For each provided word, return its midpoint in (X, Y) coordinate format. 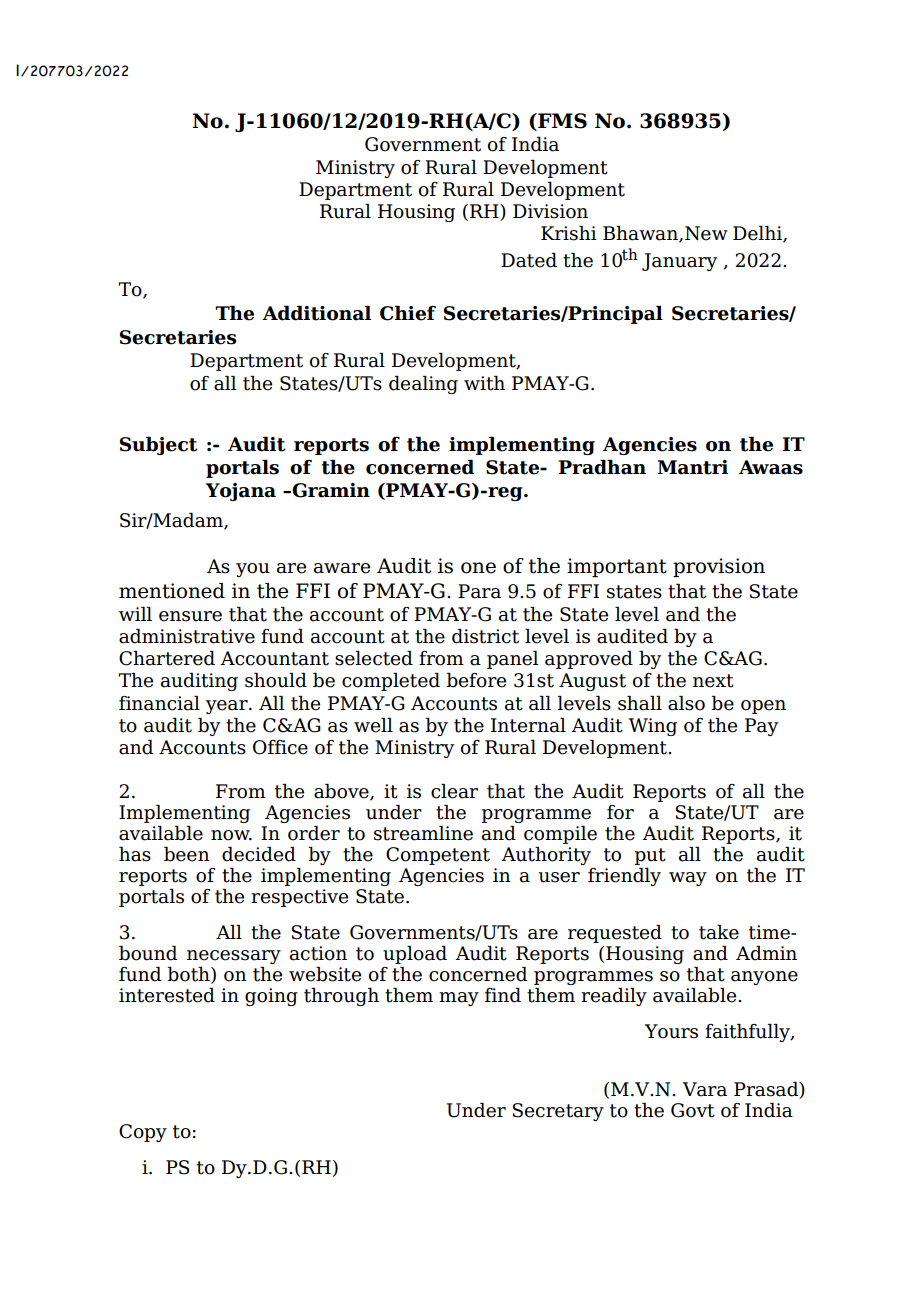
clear (454, 791)
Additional (316, 313)
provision (719, 567)
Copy (143, 1133)
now (231, 835)
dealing (423, 385)
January (679, 262)
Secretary (558, 1112)
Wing (653, 727)
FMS (561, 122)
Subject (158, 446)
